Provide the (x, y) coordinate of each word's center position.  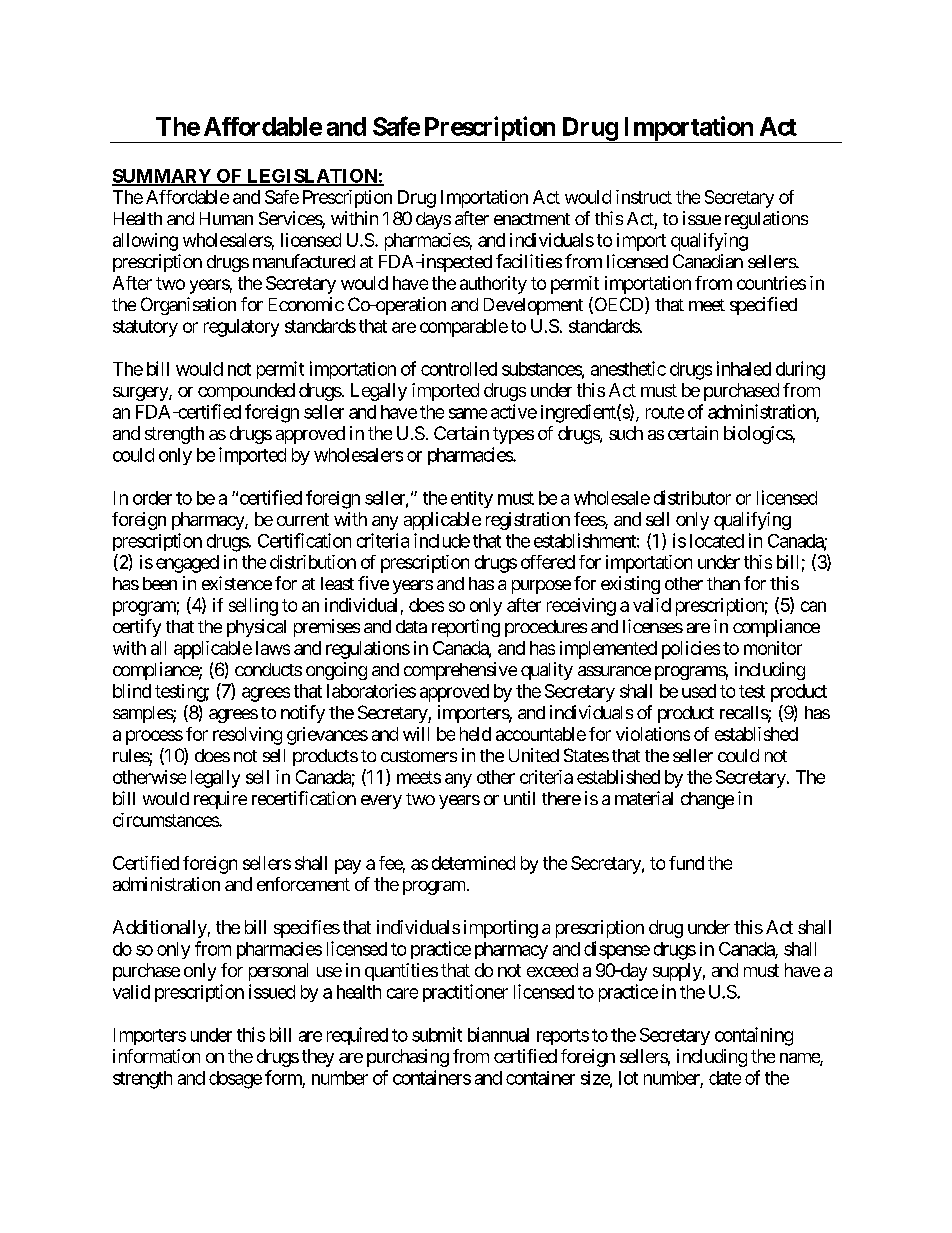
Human (226, 218)
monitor (773, 648)
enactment (532, 219)
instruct (644, 197)
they (318, 1058)
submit (437, 1034)
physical (256, 628)
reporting (466, 628)
